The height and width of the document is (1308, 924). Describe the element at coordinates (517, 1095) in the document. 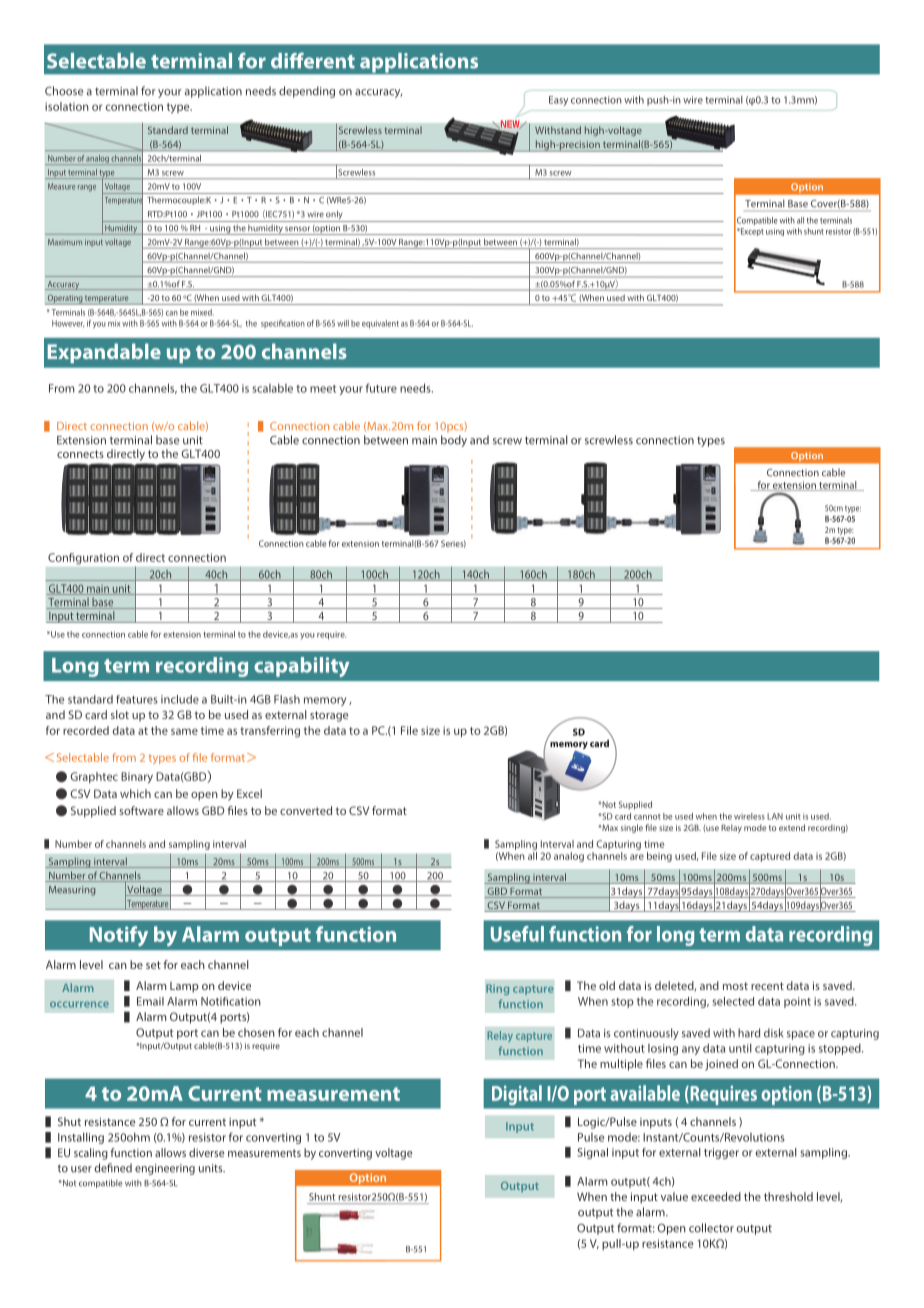

I see `Digital` at that location.
